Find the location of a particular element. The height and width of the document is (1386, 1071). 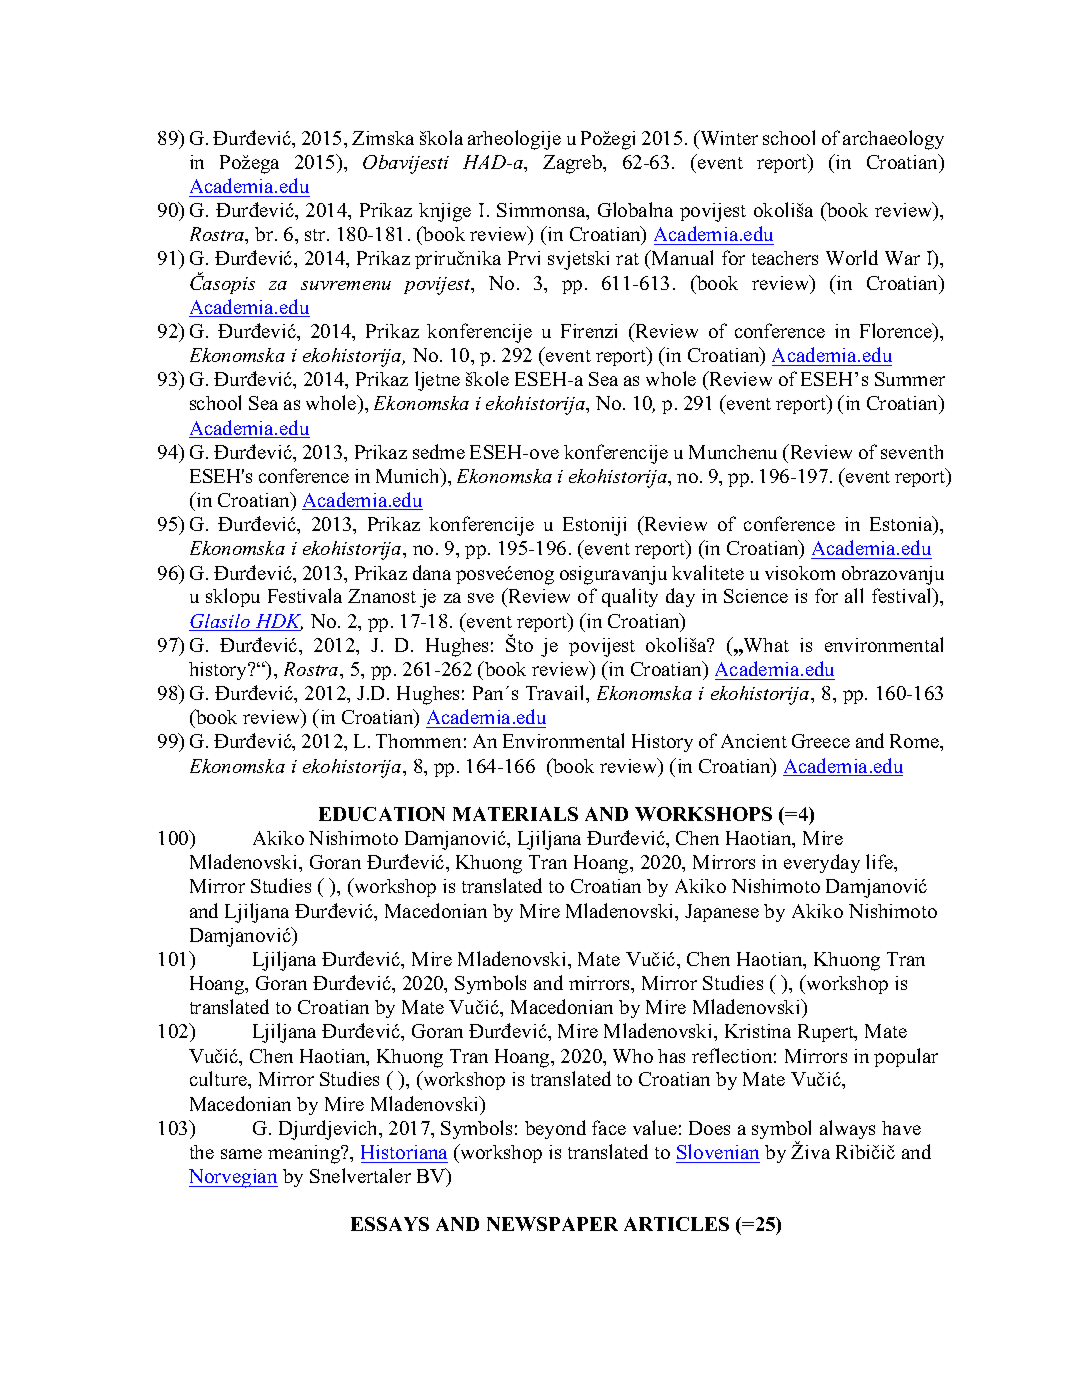

Estonia is located at coordinates (902, 525).
